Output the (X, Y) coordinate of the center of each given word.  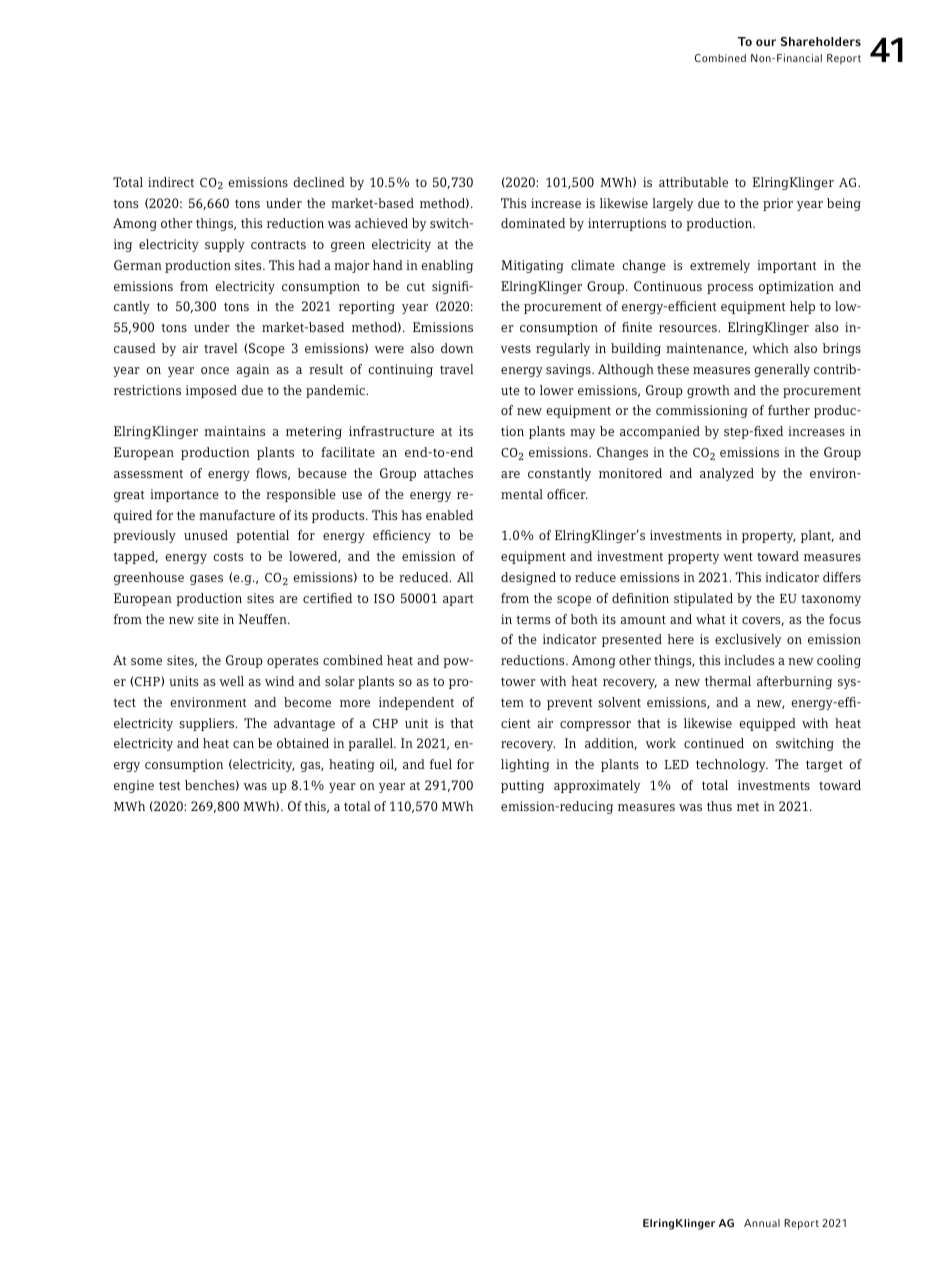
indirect (171, 182)
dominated (533, 223)
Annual (762, 1223)
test (169, 785)
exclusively (748, 640)
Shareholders (821, 41)
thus (719, 806)
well (231, 681)
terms (533, 619)
